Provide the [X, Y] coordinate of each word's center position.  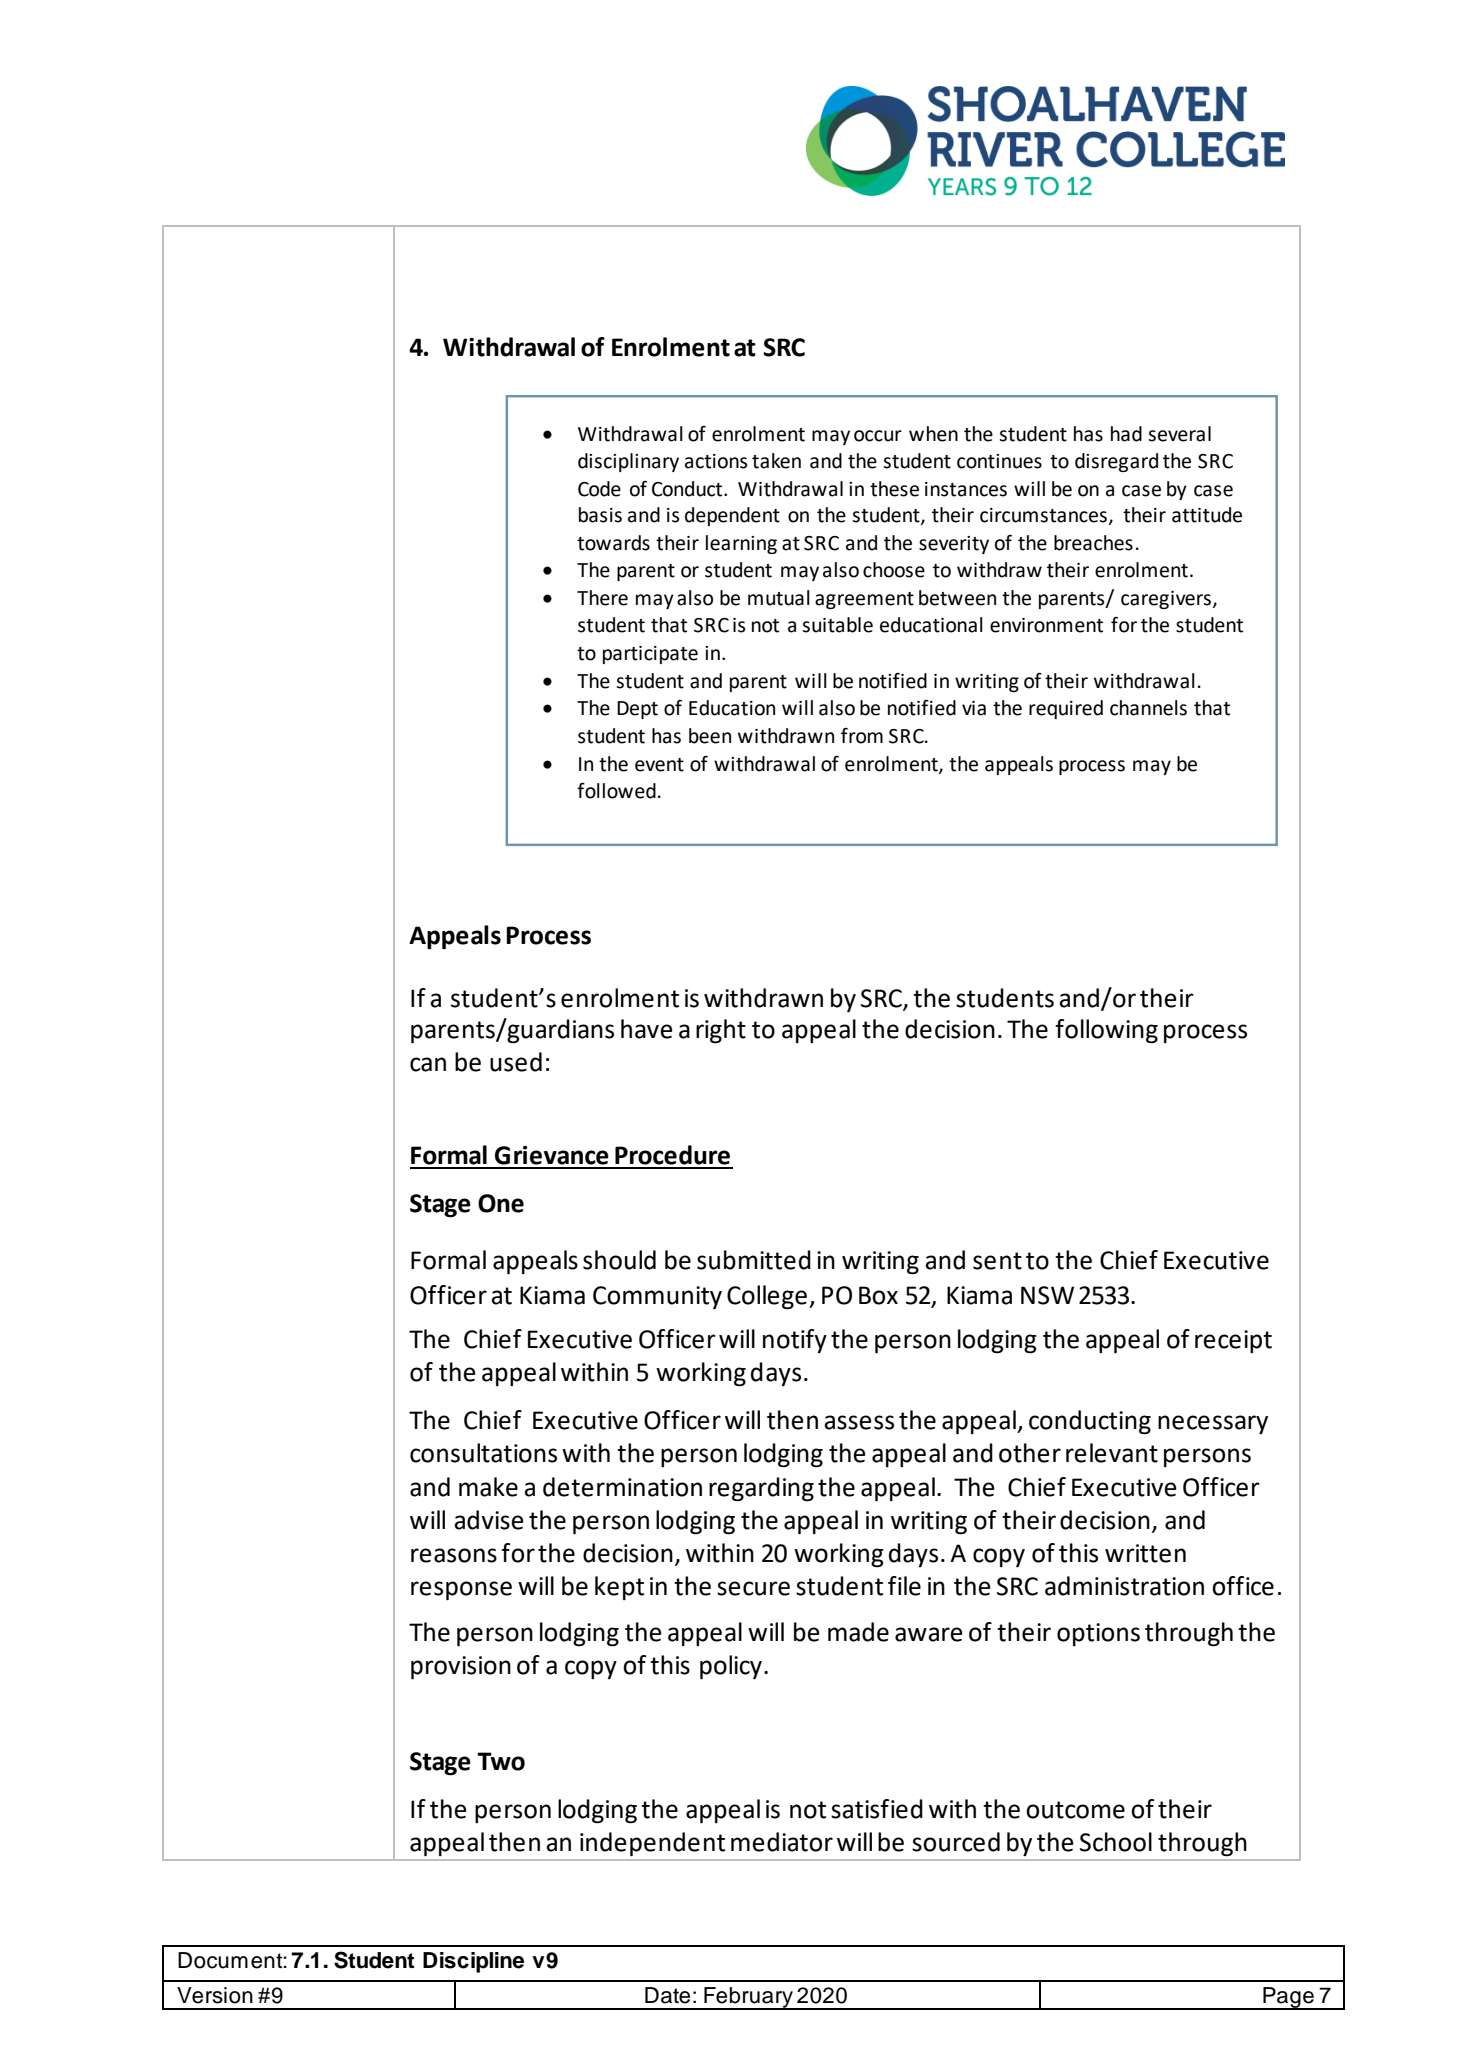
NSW [1047, 1295]
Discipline [473, 1962]
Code [599, 489]
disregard [1116, 462]
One [501, 1203]
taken [776, 461]
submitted [754, 1260]
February [748, 1998]
